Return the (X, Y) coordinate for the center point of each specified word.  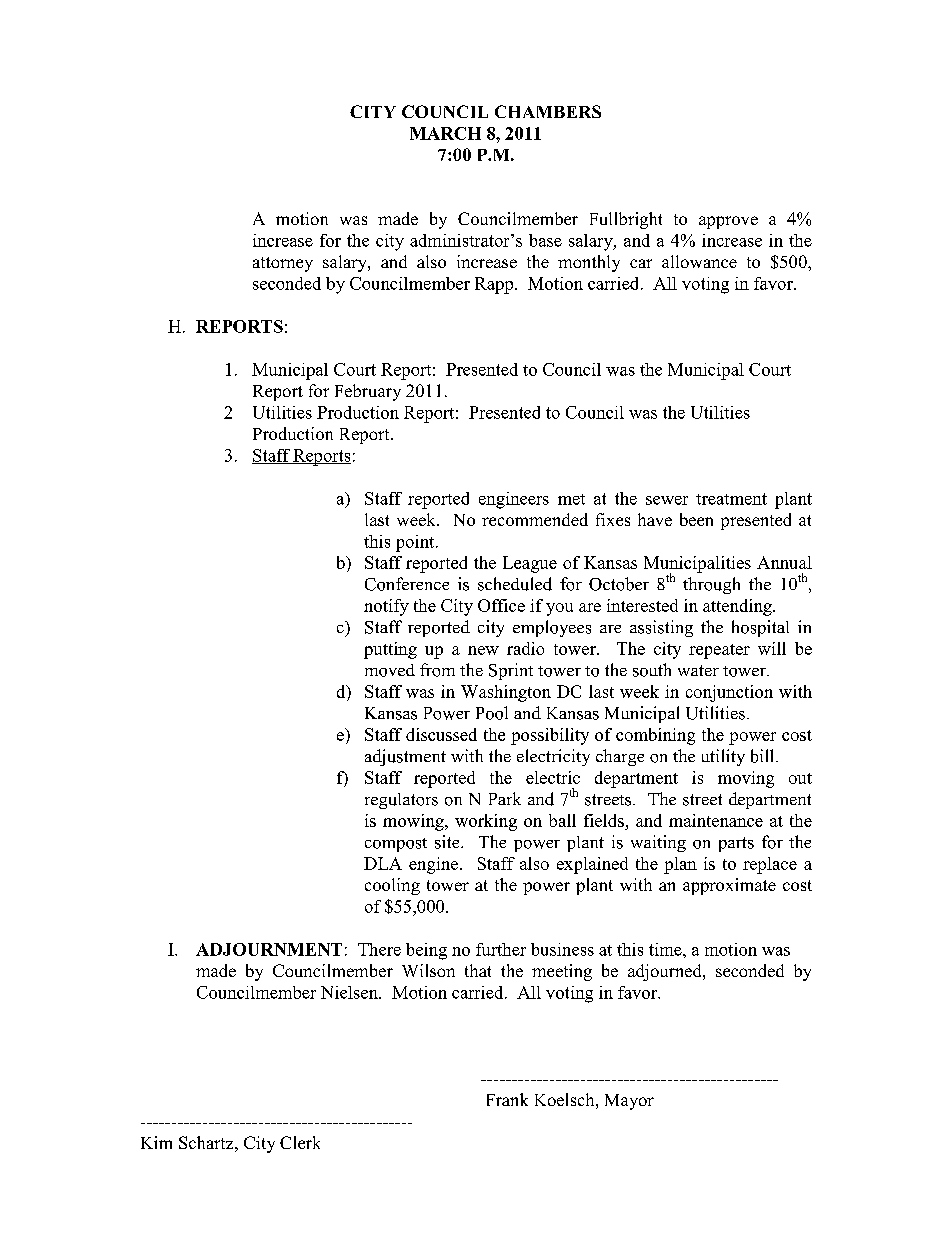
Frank (507, 1099)
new (483, 650)
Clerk (300, 1142)
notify (386, 607)
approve (728, 222)
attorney (283, 264)
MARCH (445, 133)
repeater (719, 651)
